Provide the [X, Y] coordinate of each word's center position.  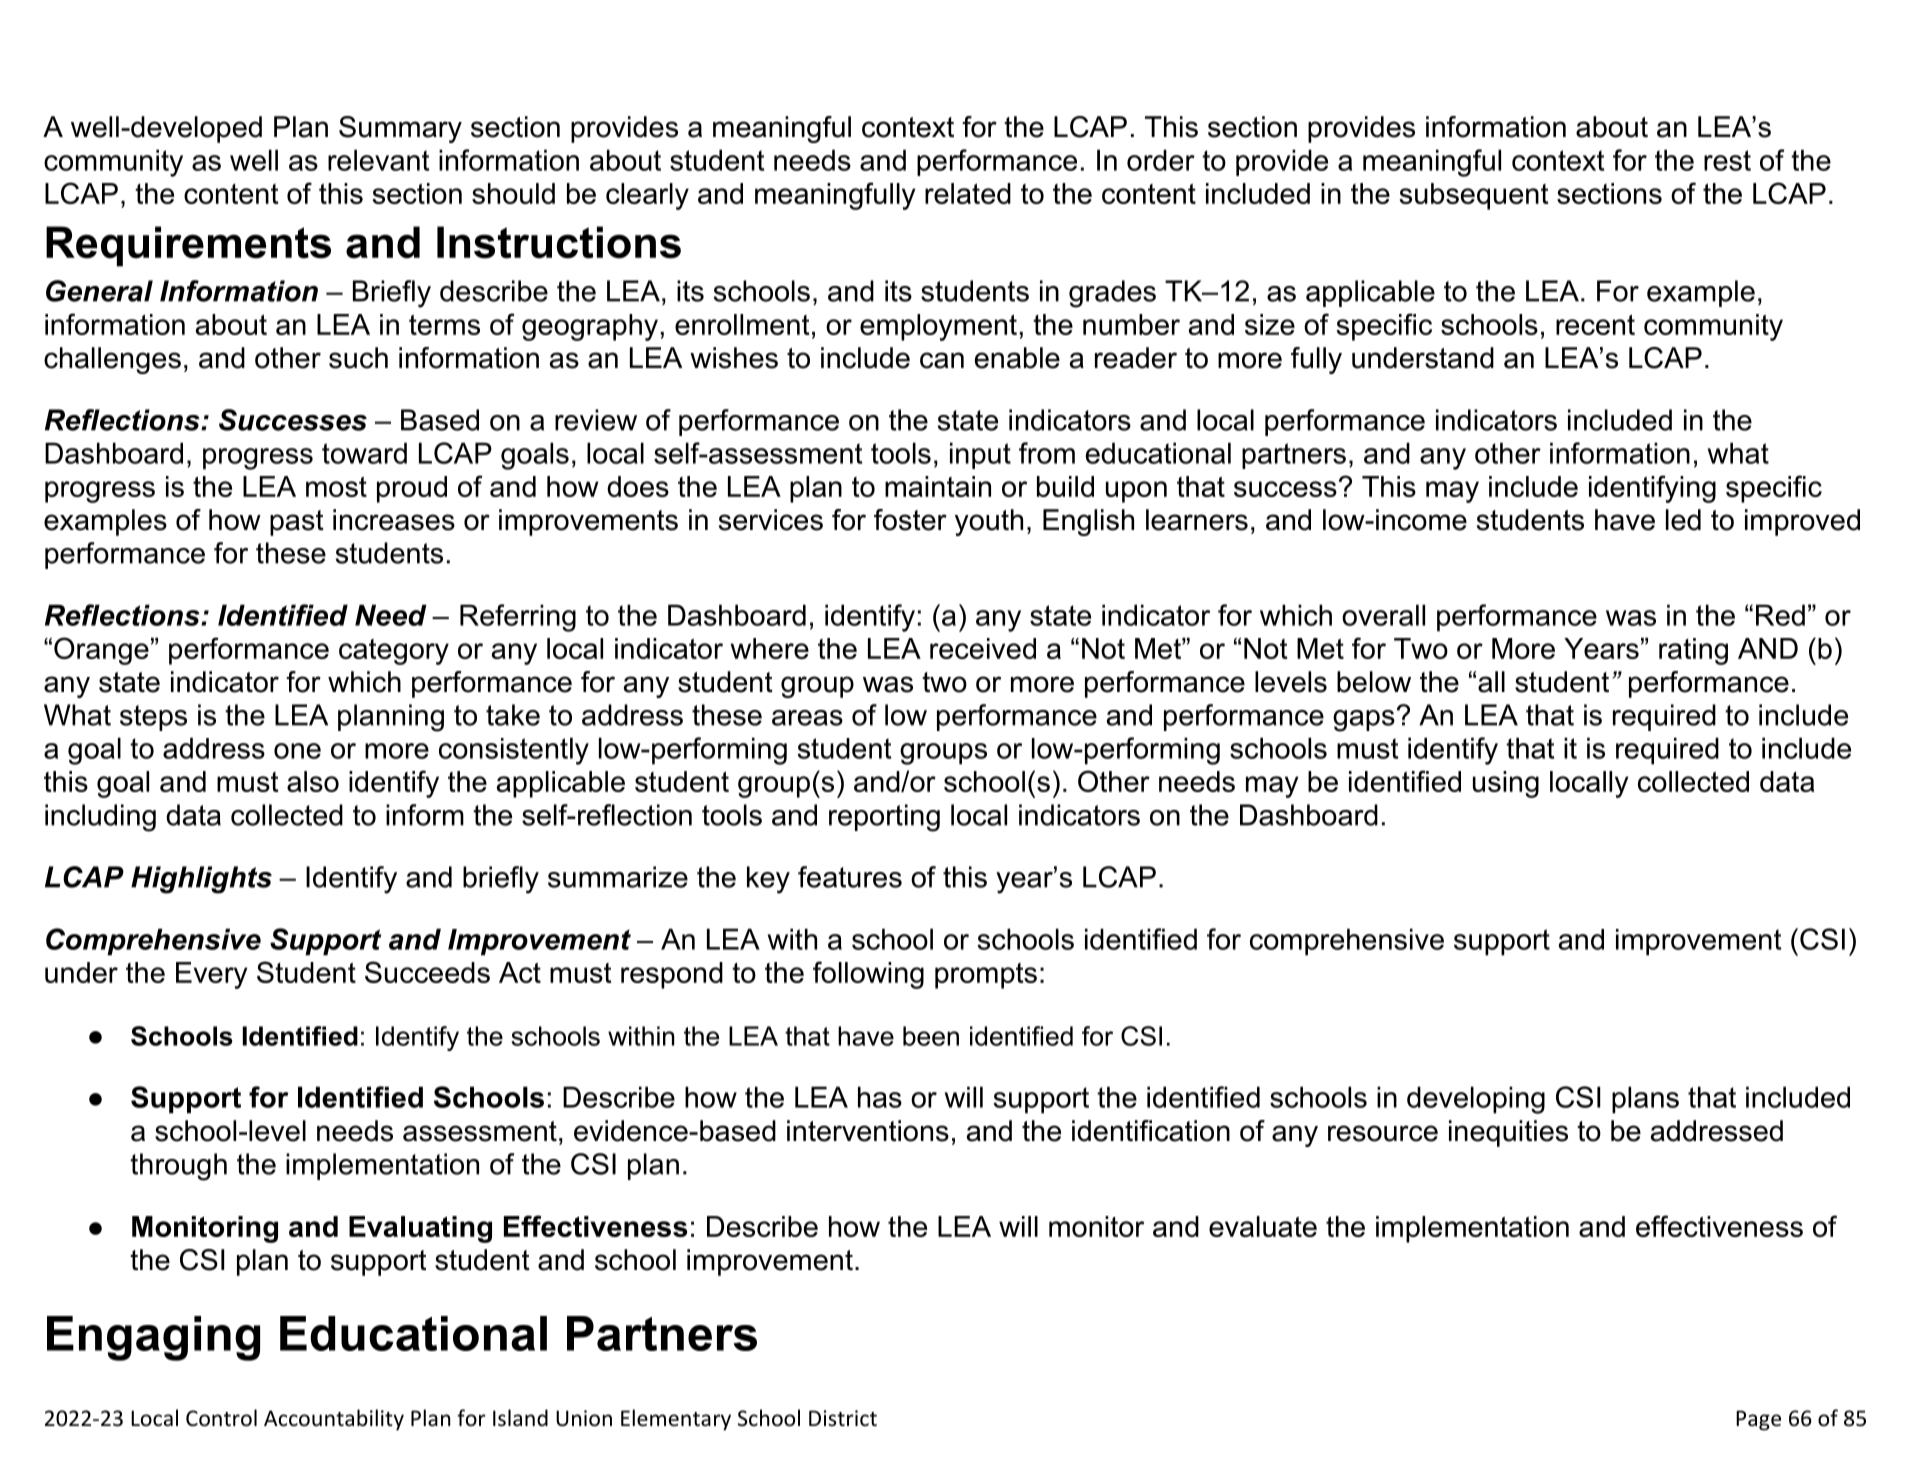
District [843, 1418]
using [1506, 784]
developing [1476, 1100]
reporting [884, 818]
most [336, 486]
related [968, 193]
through [178, 1167]
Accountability [334, 1420]
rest [1727, 160]
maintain [938, 486]
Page [1758, 1420]
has [880, 1097]
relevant [378, 160]
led [1683, 520]
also [313, 781]
